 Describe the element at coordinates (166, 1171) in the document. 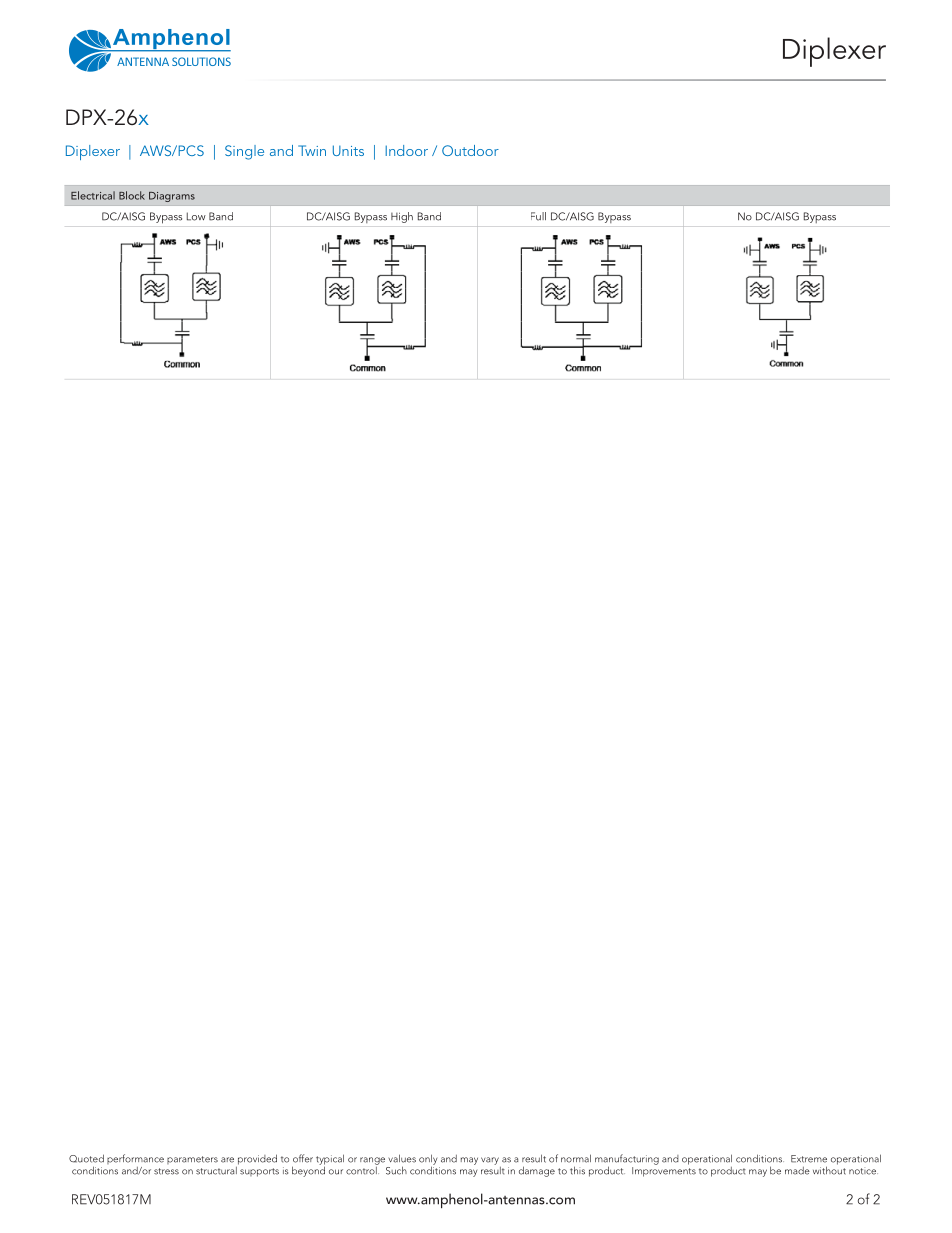

I see `stress` at that location.
